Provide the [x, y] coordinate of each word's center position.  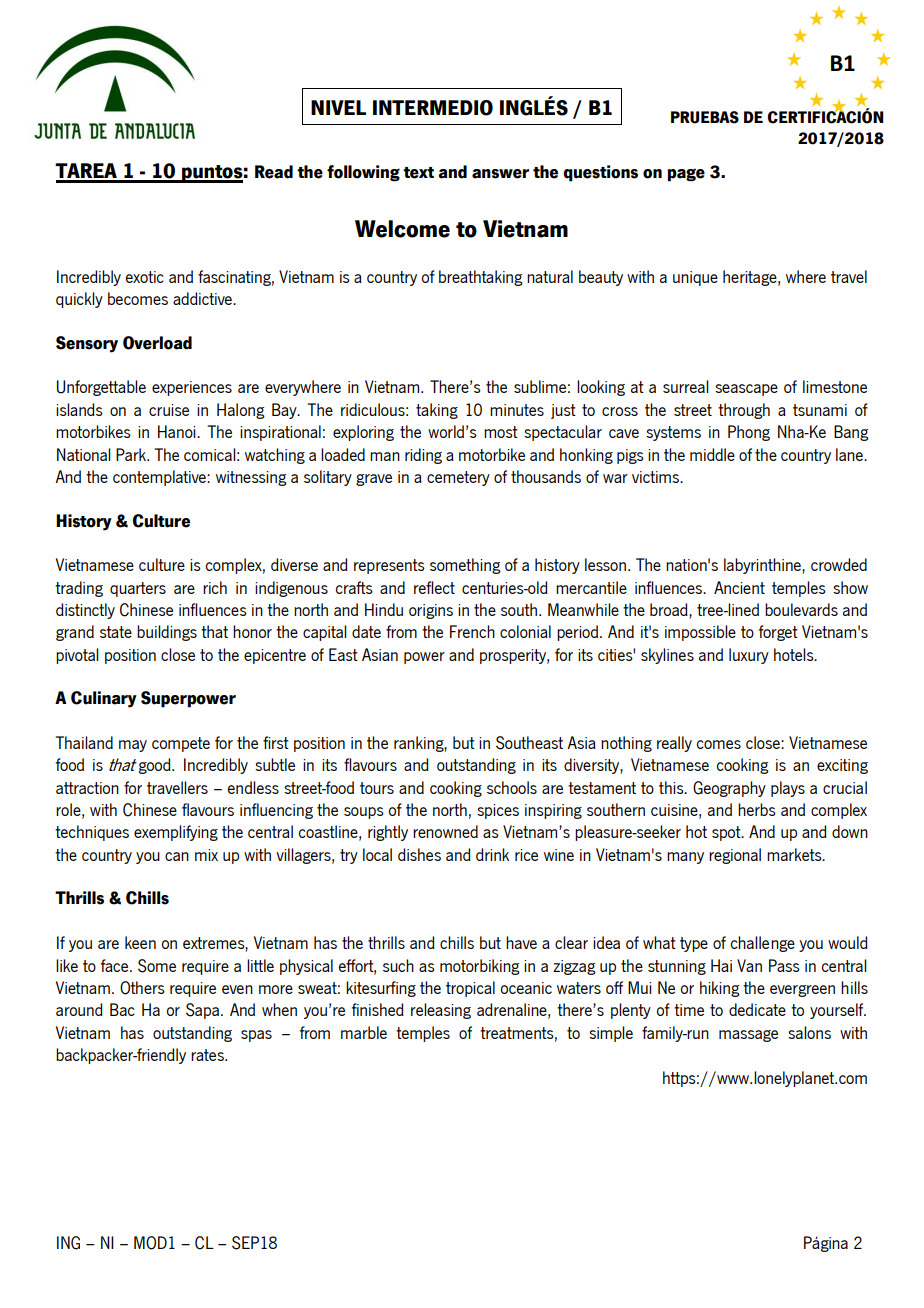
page [686, 175]
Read [274, 172]
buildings [167, 633]
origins [431, 611]
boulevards [801, 609]
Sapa [202, 1011]
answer [500, 174]
